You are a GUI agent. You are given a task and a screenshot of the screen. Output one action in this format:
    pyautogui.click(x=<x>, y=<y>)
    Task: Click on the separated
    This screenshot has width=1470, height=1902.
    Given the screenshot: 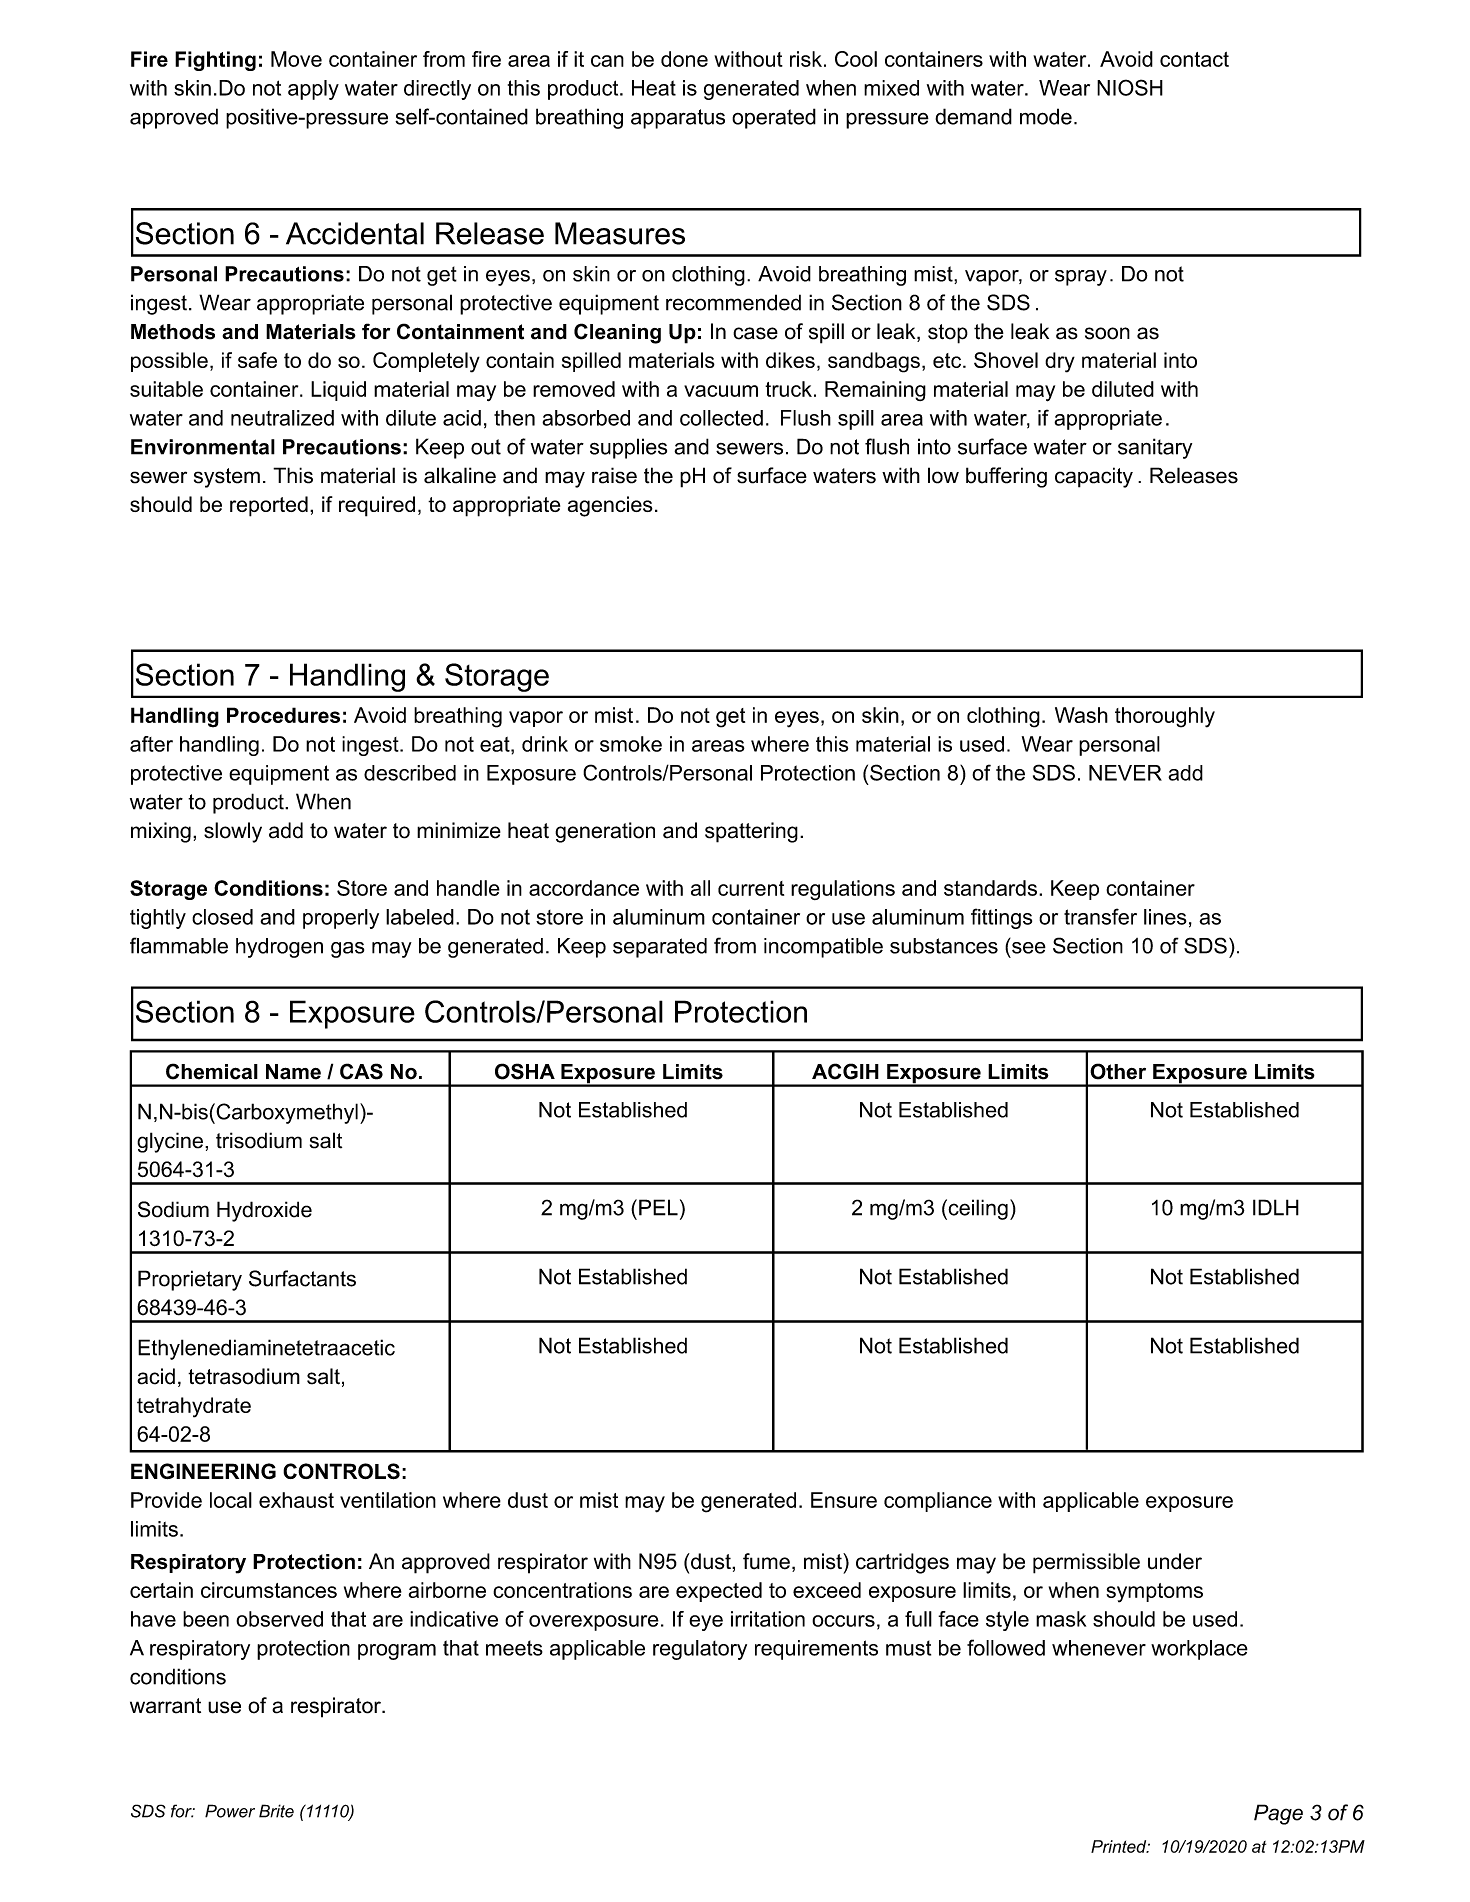 What is the action you would take?
    pyautogui.click(x=660, y=948)
